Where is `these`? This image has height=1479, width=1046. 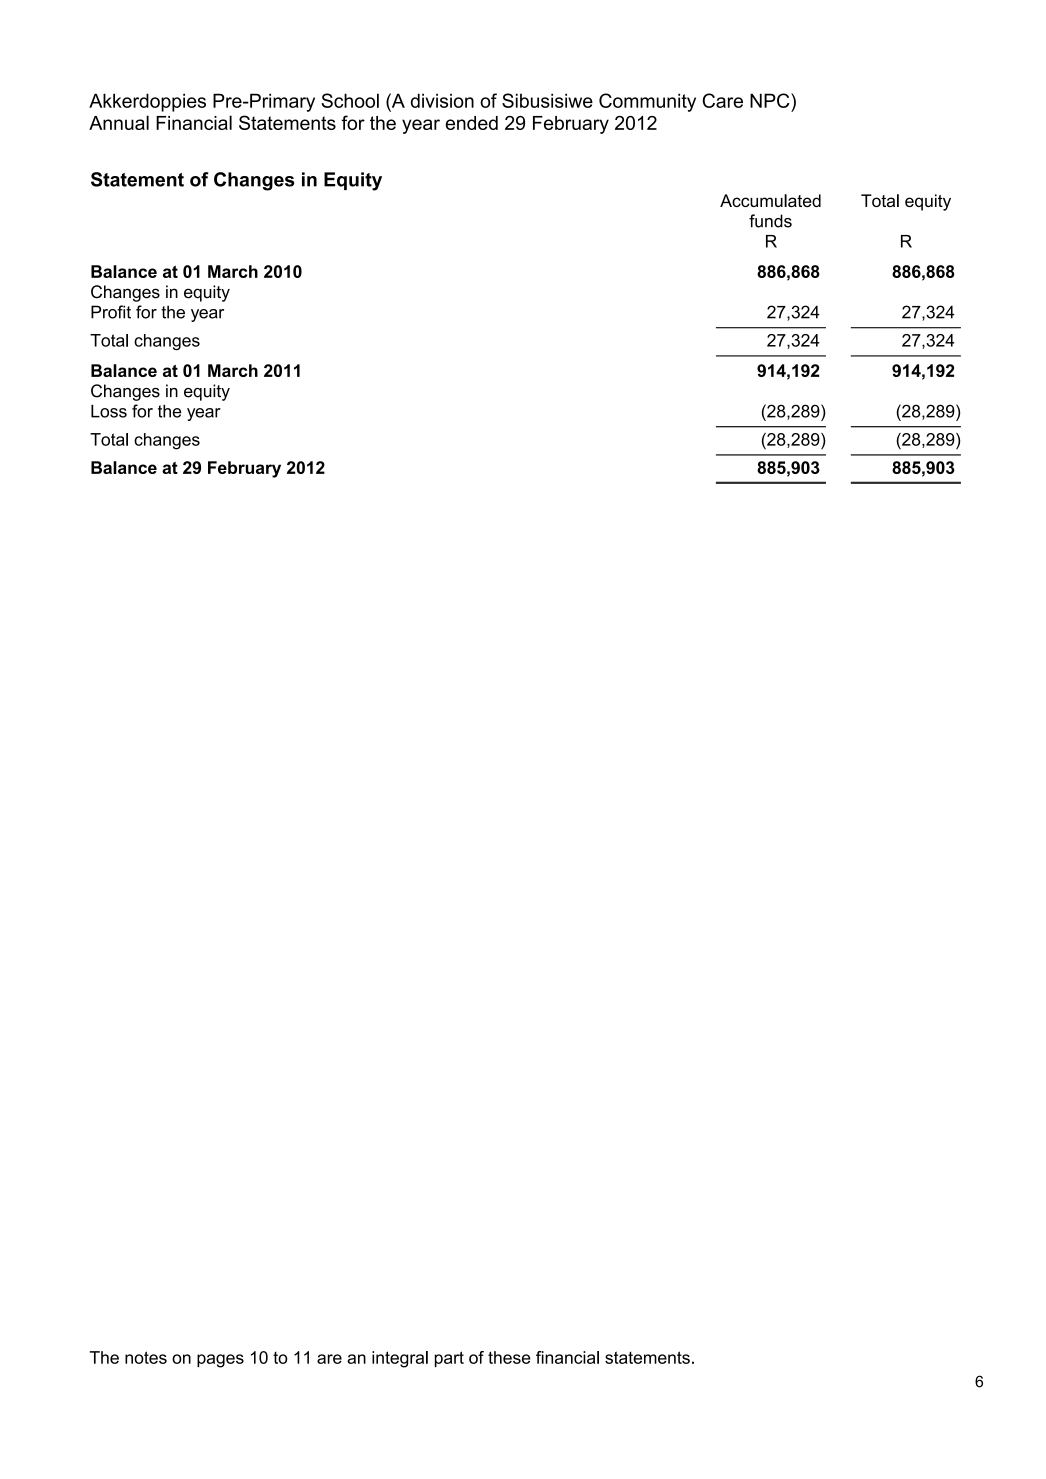
these is located at coordinates (509, 1357).
